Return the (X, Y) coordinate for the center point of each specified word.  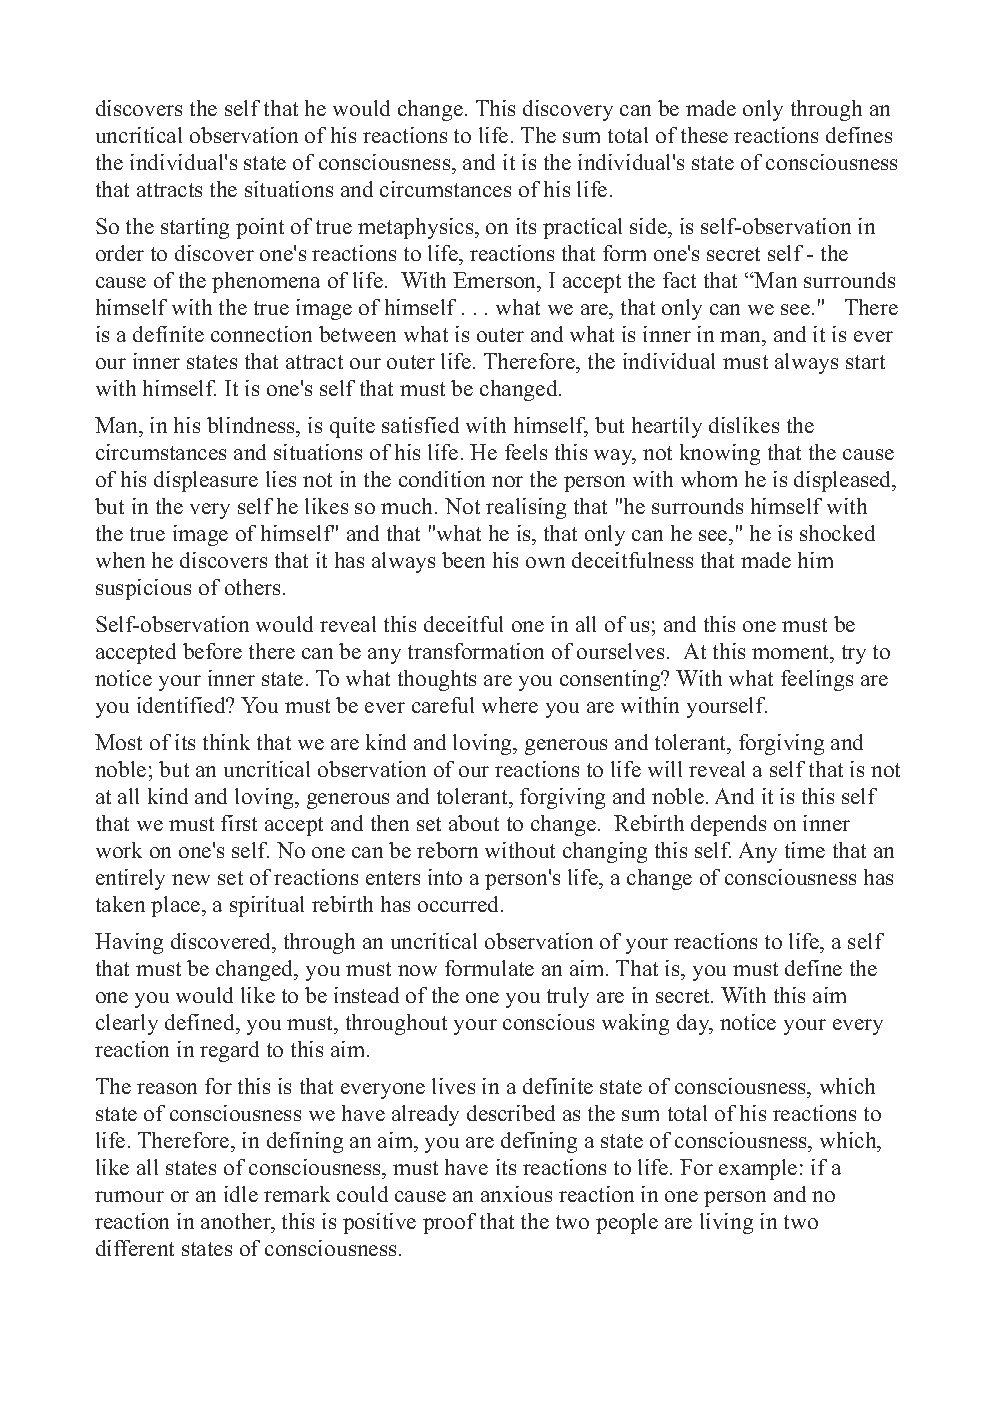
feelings (817, 680)
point (260, 228)
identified (183, 705)
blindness (252, 427)
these (704, 135)
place (177, 906)
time (805, 850)
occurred (460, 904)
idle (241, 1194)
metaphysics (417, 228)
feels (526, 452)
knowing (720, 454)
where (510, 705)
